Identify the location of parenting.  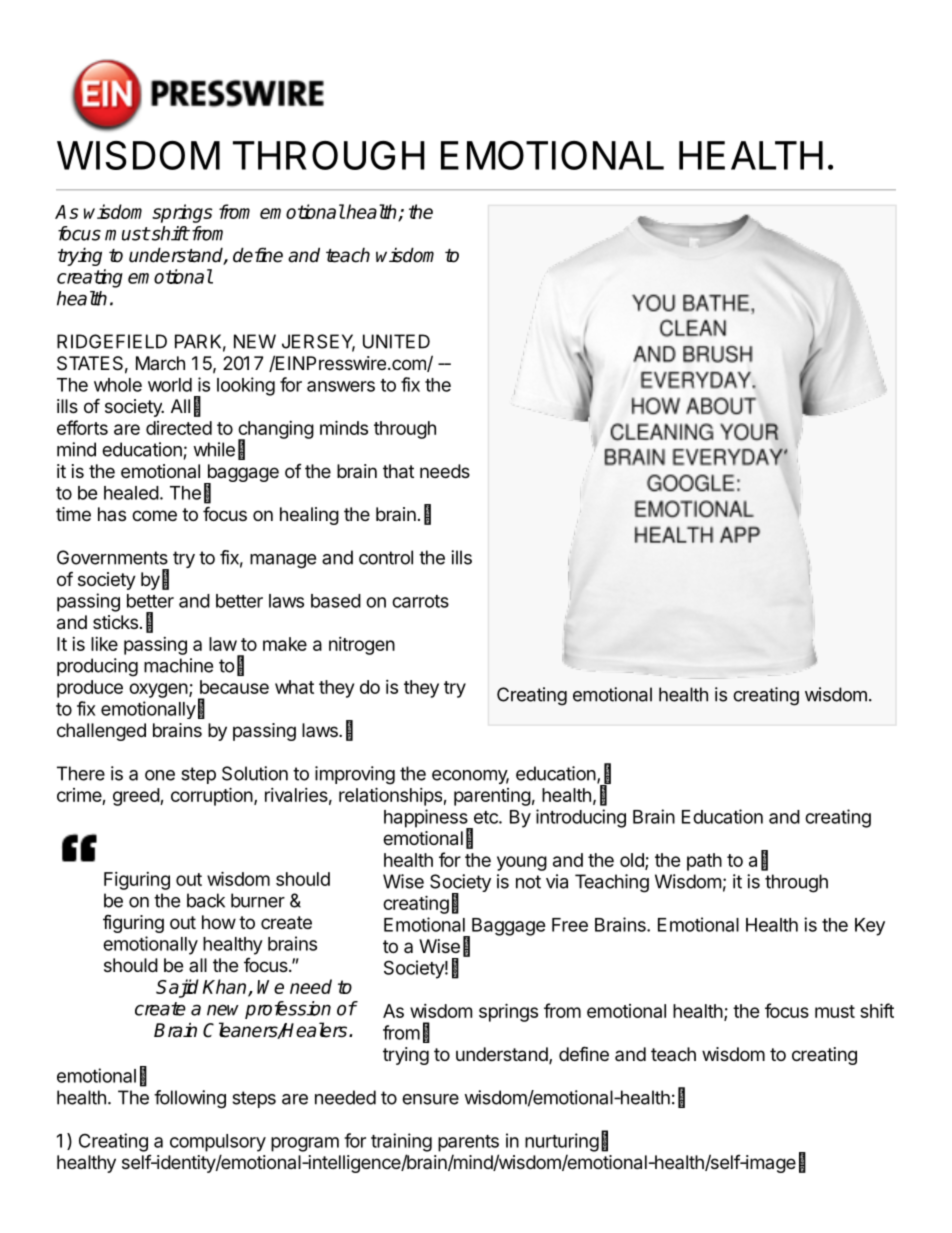
(492, 797).
